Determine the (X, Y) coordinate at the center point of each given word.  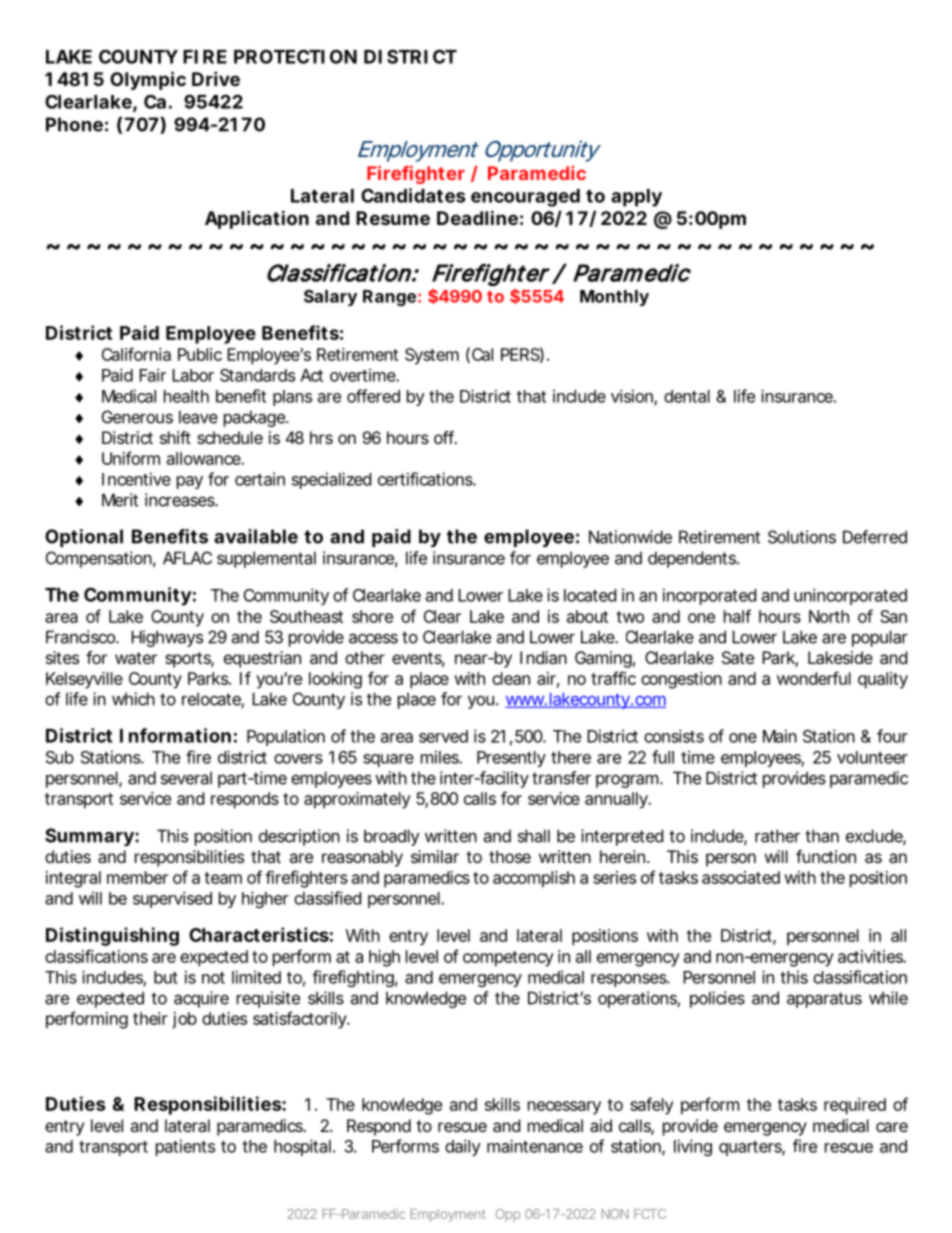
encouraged (525, 198)
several (186, 778)
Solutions (802, 537)
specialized (331, 480)
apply (636, 198)
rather (777, 836)
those (510, 856)
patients (185, 1147)
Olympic (148, 80)
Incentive (136, 479)
